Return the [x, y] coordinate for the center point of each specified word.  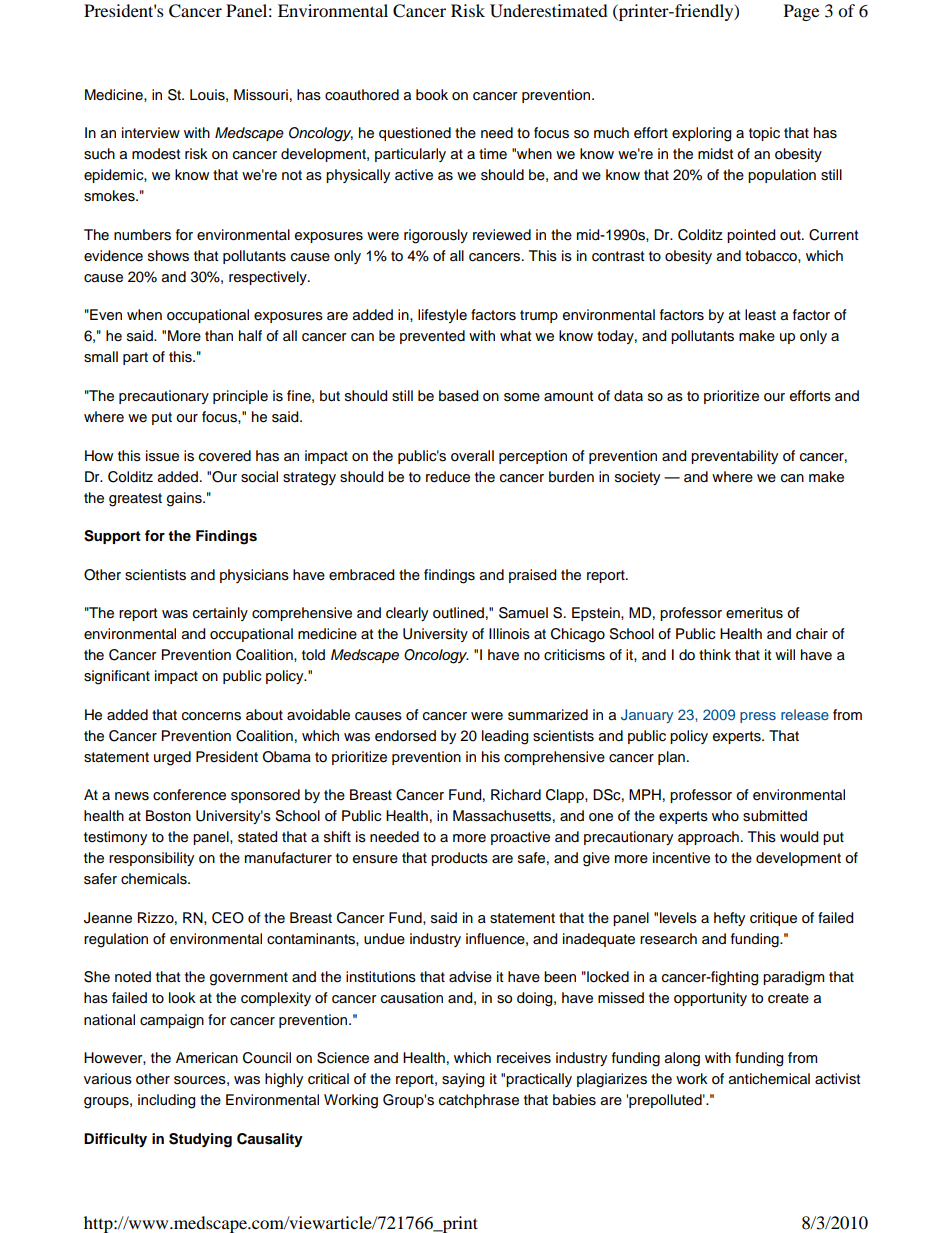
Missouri [261, 95]
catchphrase [479, 1101]
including [166, 1101]
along [682, 1059]
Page [801, 12]
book [432, 95]
